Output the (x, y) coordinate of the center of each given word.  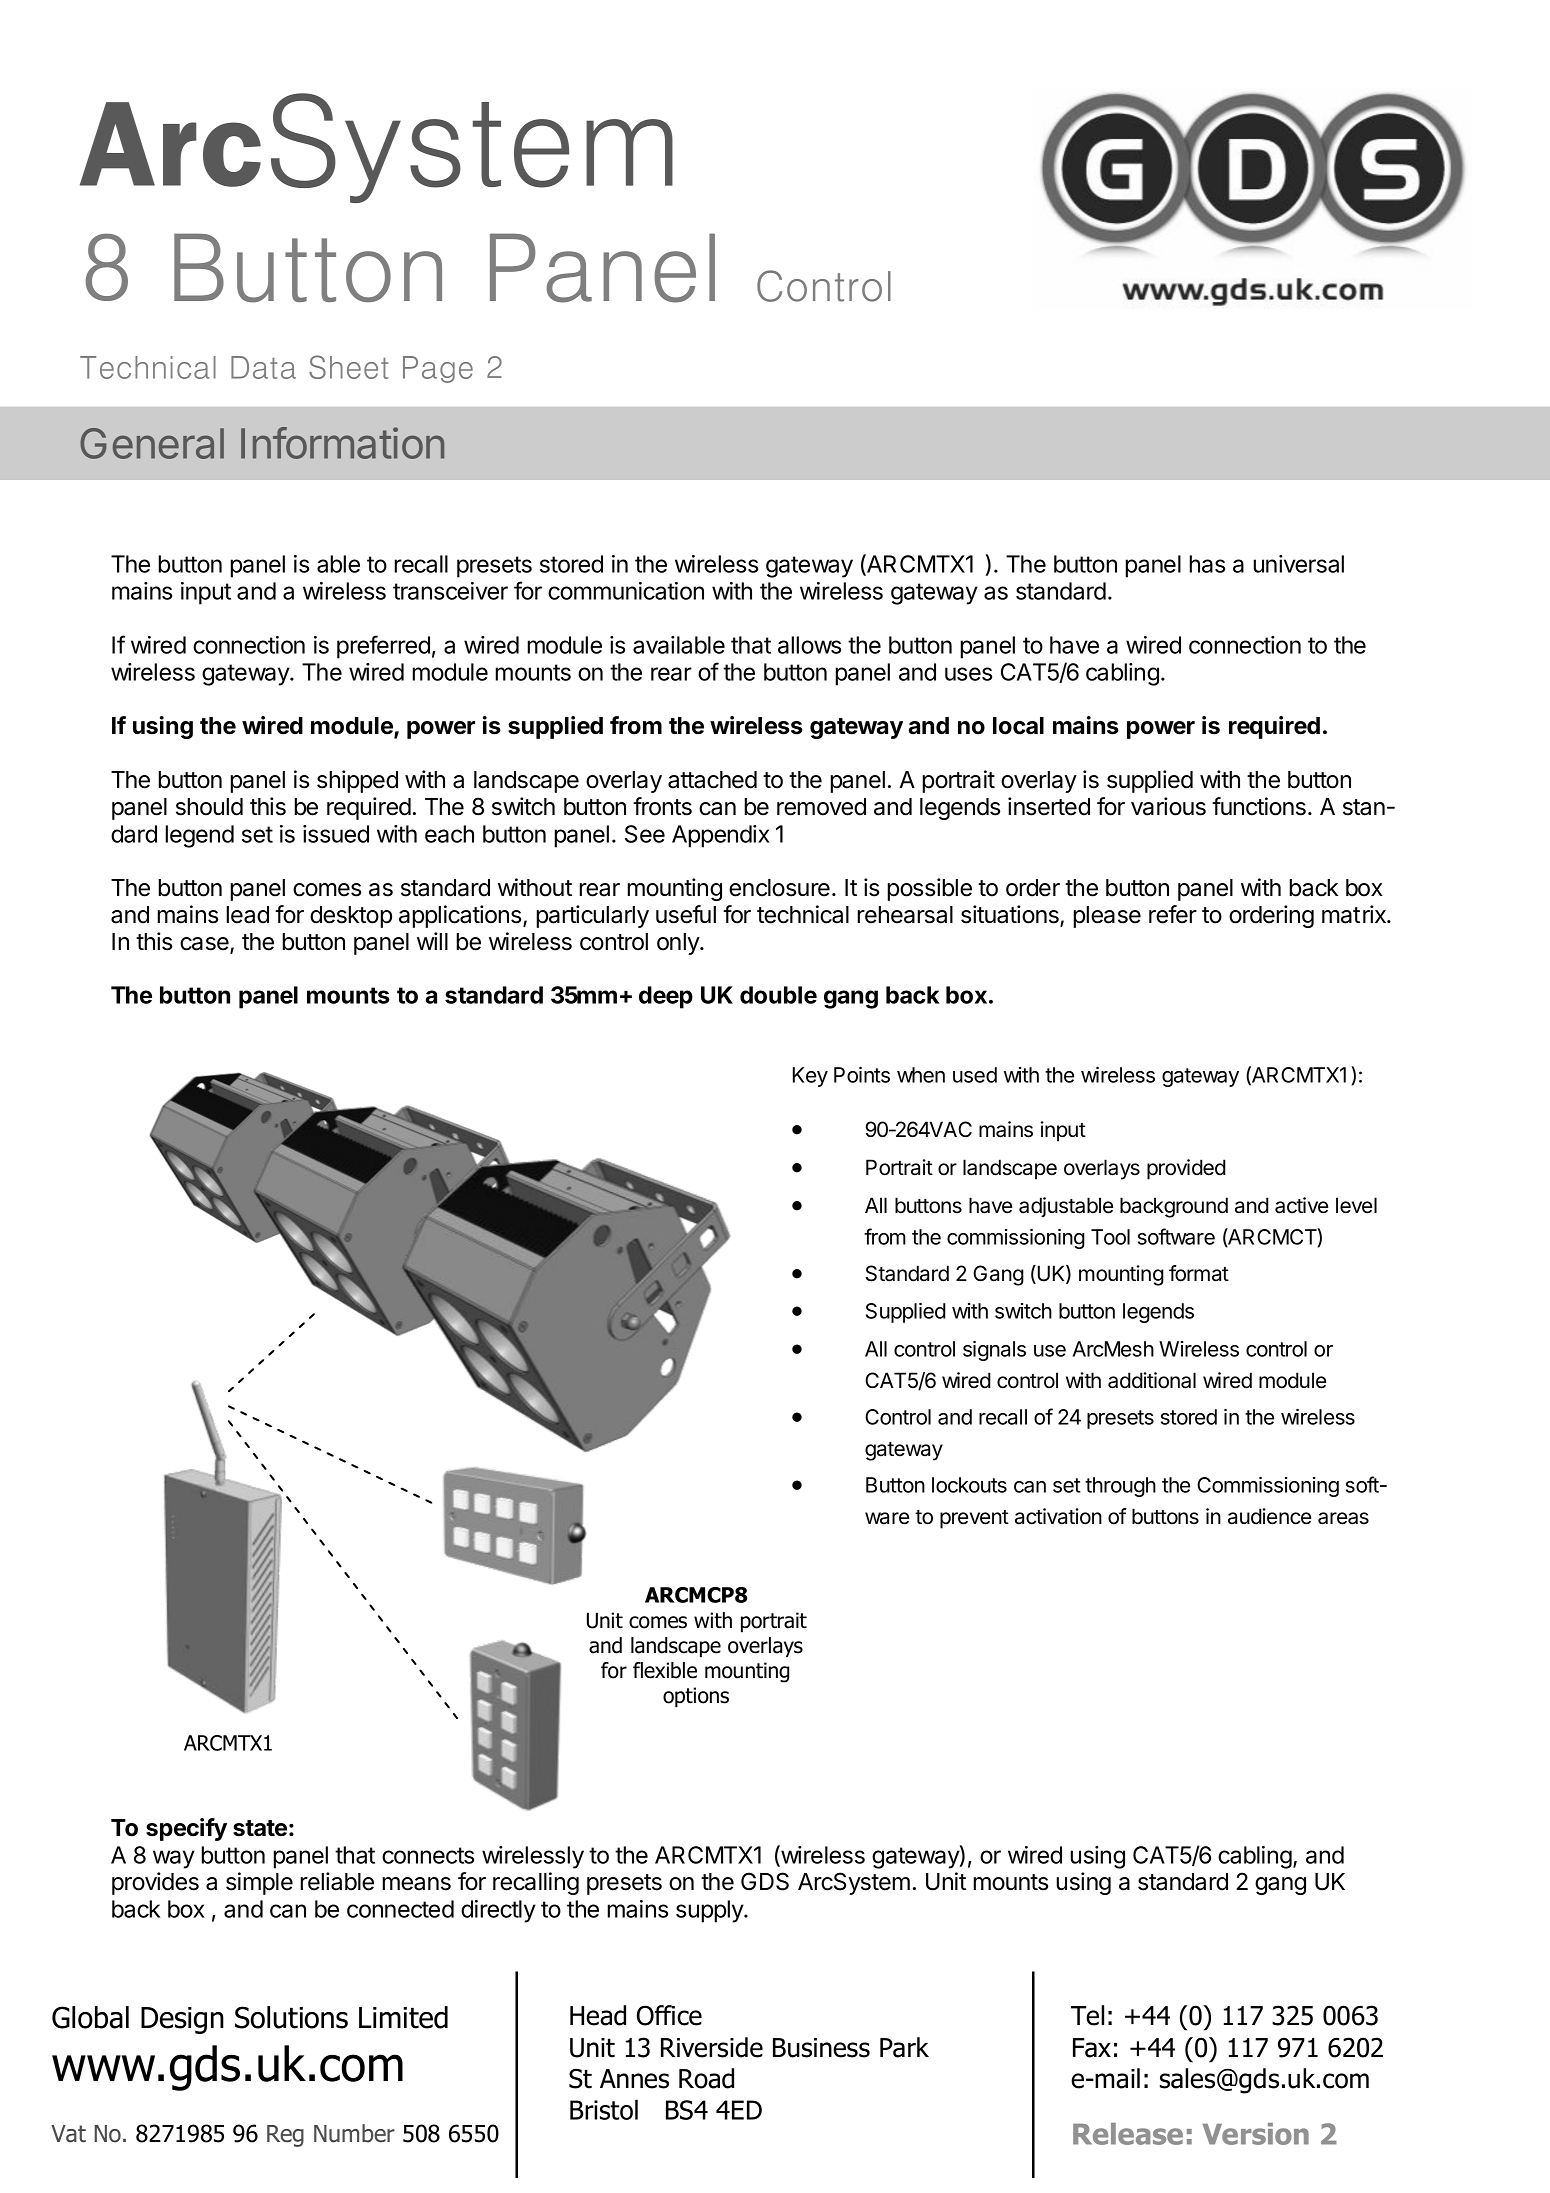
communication (626, 591)
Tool (1110, 1237)
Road (706, 2078)
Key (810, 1077)
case (205, 945)
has (1207, 564)
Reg (285, 2136)
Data (263, 367)
